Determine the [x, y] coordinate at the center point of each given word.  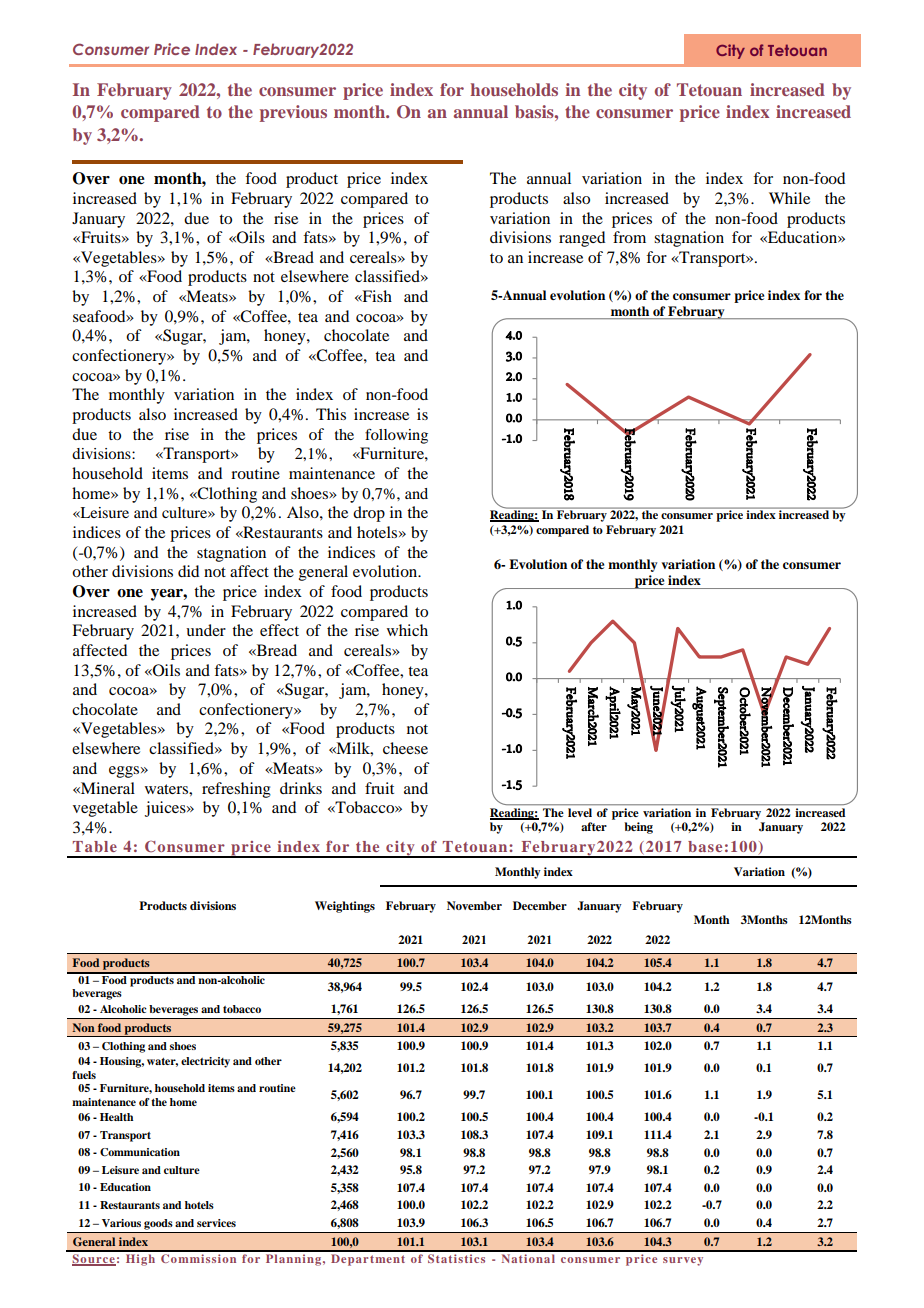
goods [158, 1224]
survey [683, 1261]
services [216, 1223]
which [407, 630]
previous [293, 113]
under [206, 630]
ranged [582, 239]
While [789, 198]
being [638, 828]
